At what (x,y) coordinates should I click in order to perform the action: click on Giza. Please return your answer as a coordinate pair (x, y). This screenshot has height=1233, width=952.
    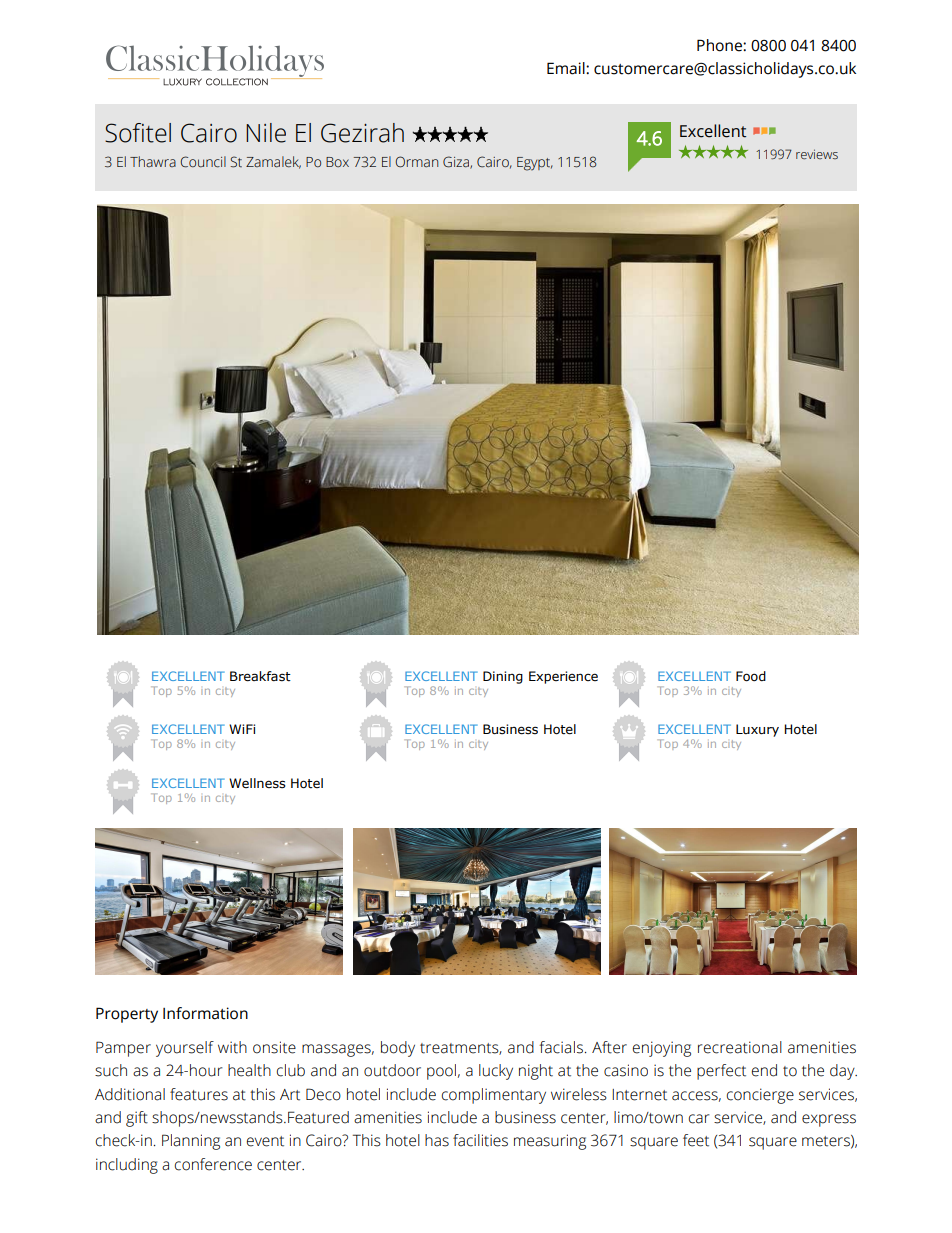
    Looking at the image, I should click on (457, 162).
